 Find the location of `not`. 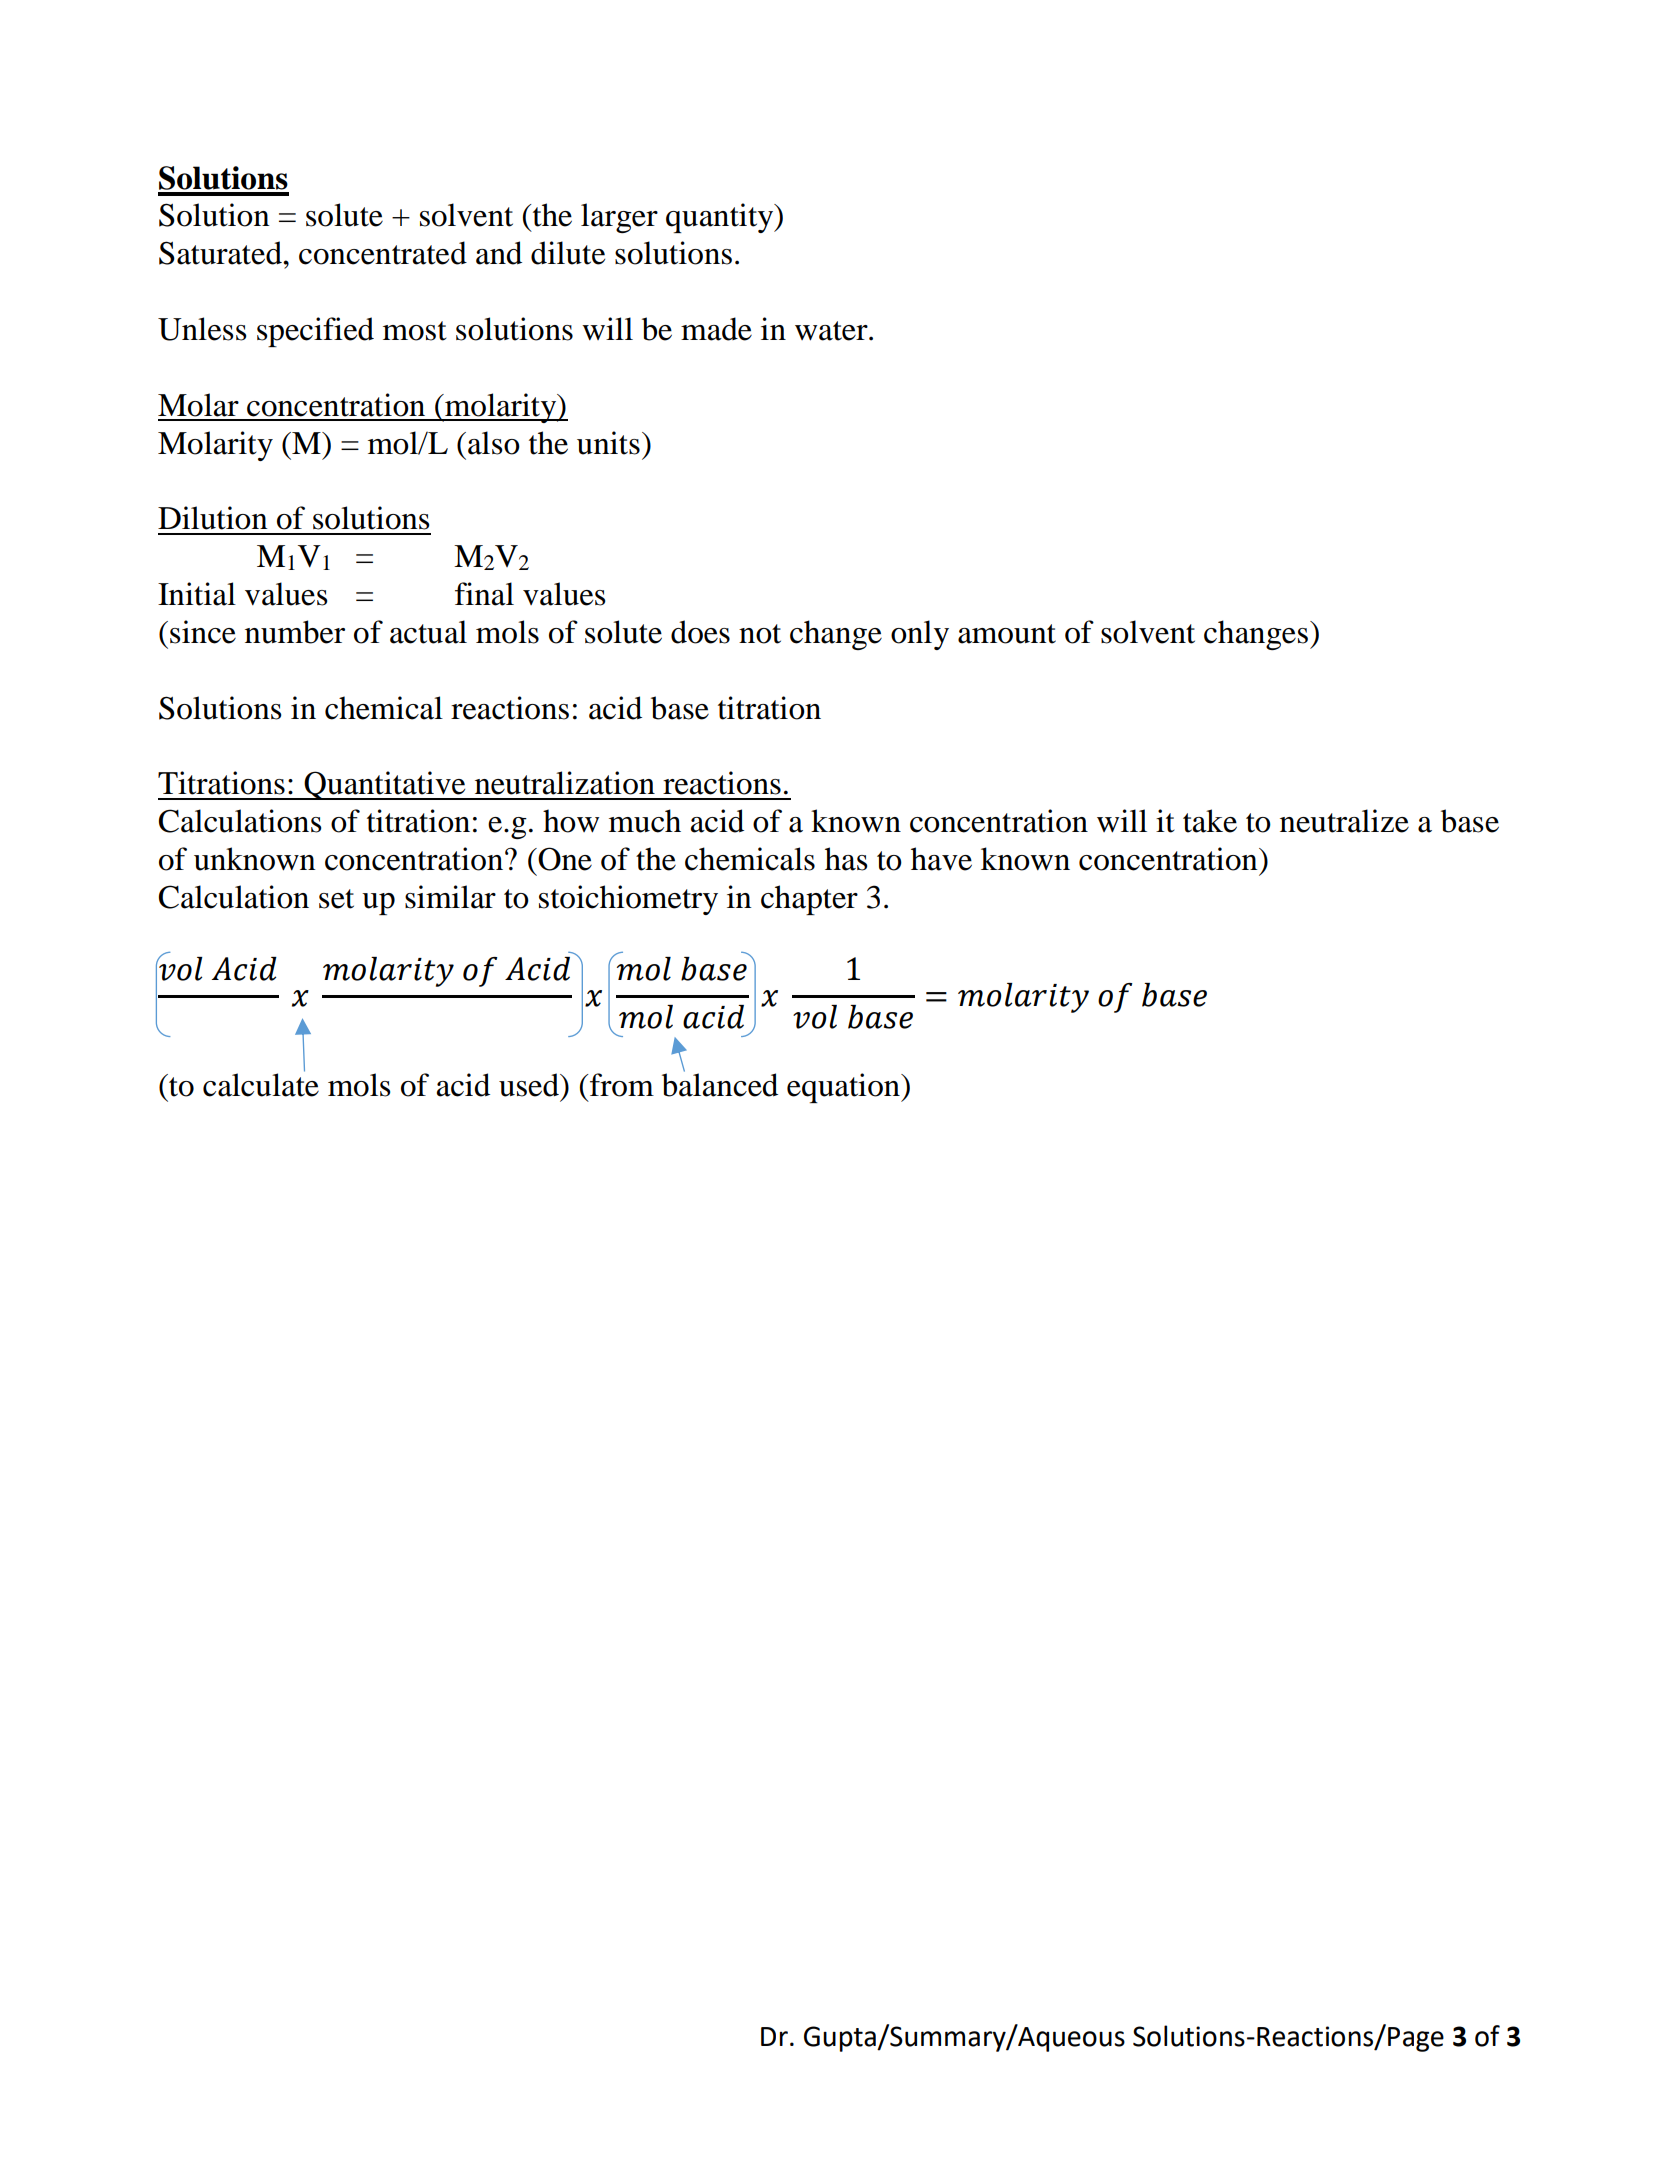

not is located at coordinates (760, 634).
